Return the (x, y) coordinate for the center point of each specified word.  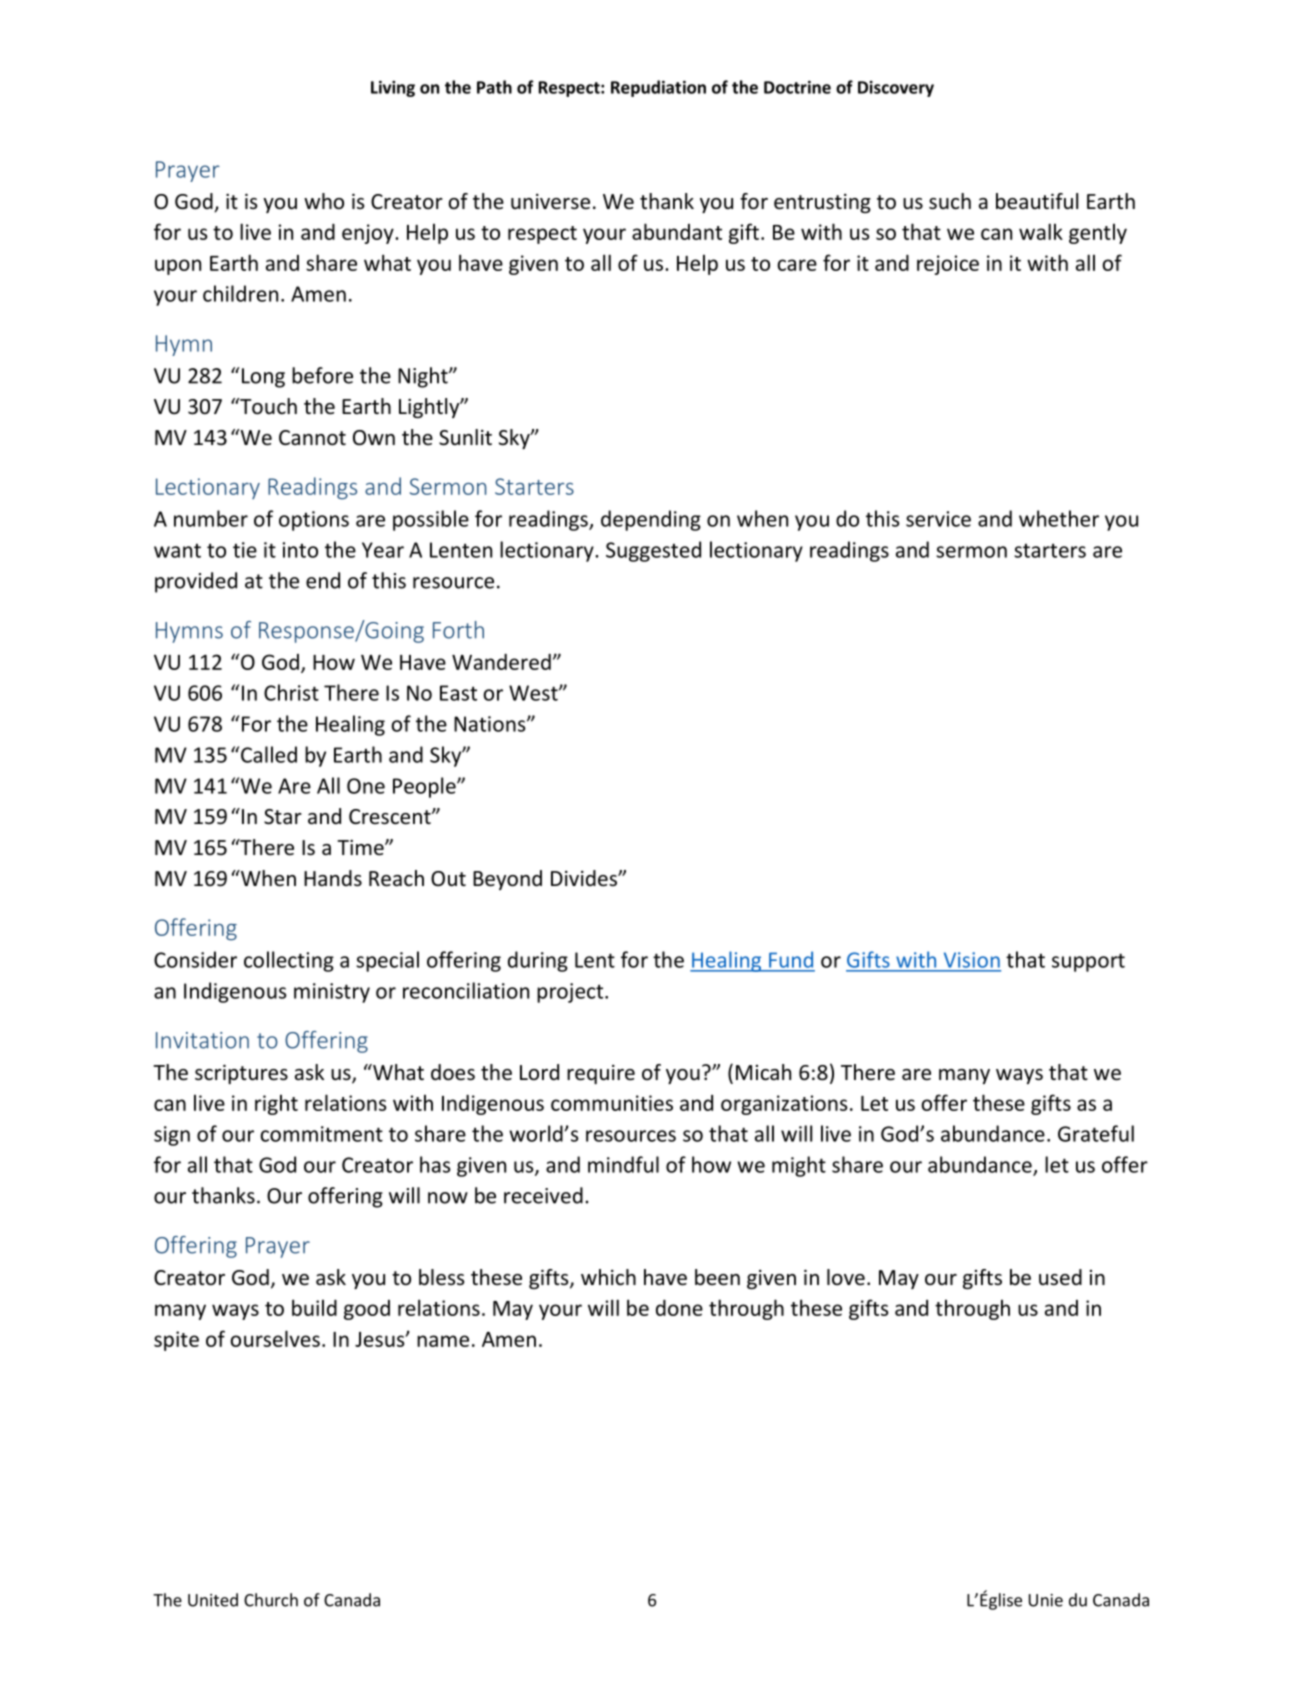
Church (271, 1600)
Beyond (507, 880)
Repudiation (658, 88)
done (679, 1308)
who (324, 201)
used (1060, 1277)
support (1088, 962)
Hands (333, 878)
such (950, 201)
